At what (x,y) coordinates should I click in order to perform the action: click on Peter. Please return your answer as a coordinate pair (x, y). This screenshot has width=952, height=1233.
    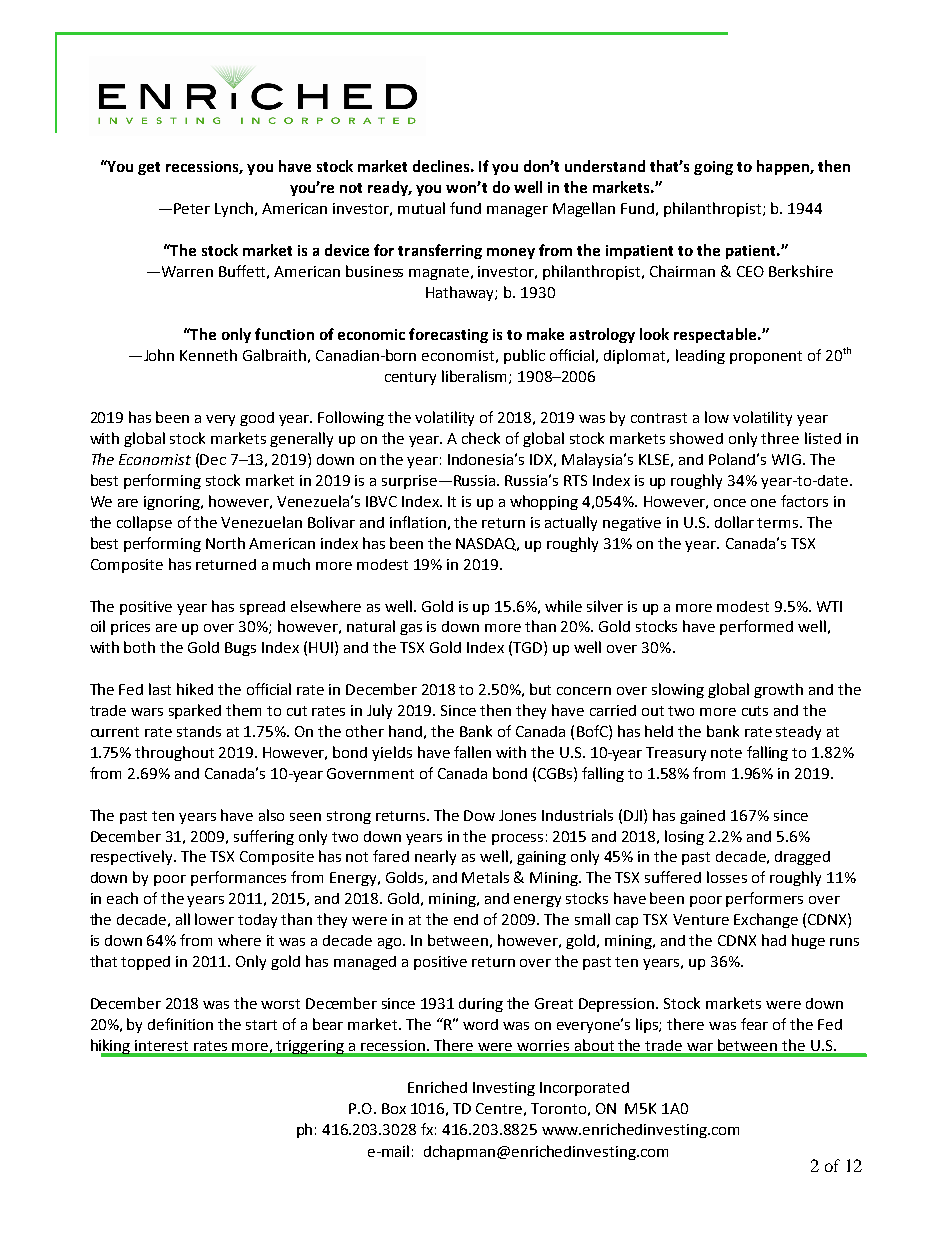
    Looking at the image, I should click on (192, 208).
